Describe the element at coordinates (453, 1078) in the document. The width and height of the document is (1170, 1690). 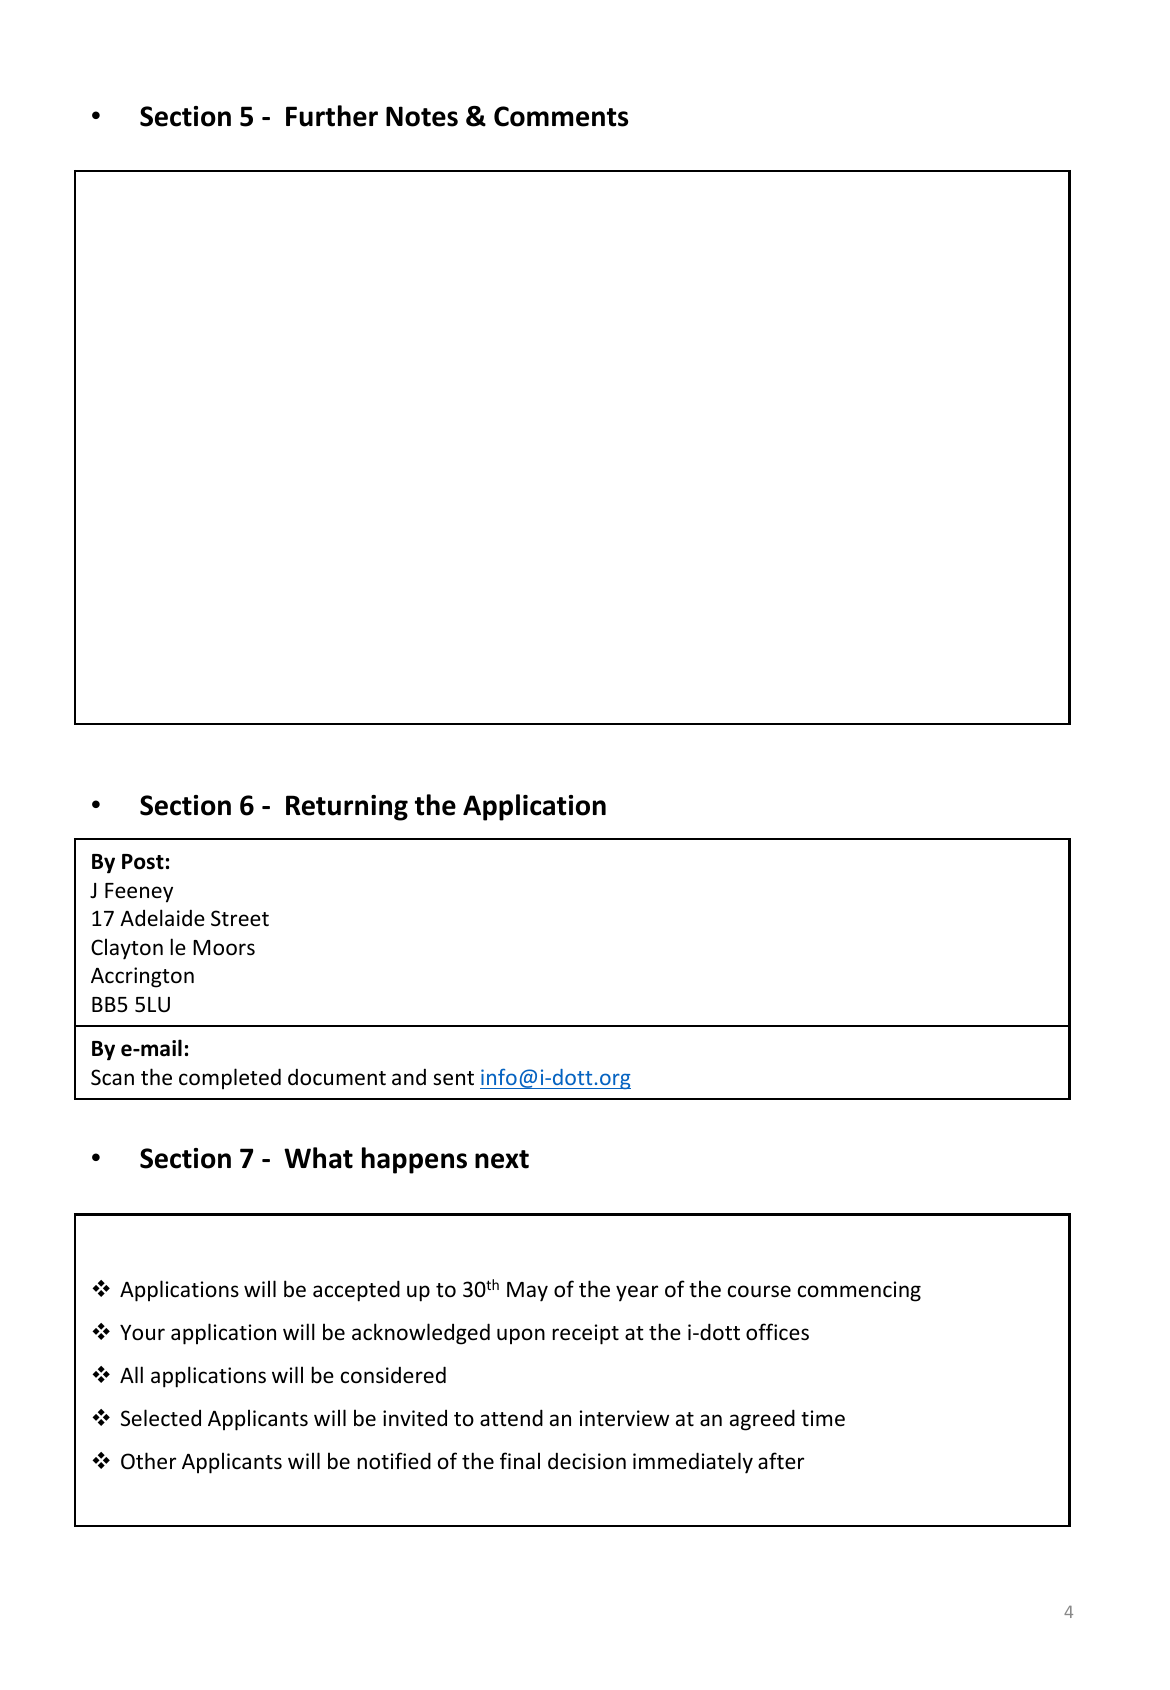
I see `sent` at that location.
